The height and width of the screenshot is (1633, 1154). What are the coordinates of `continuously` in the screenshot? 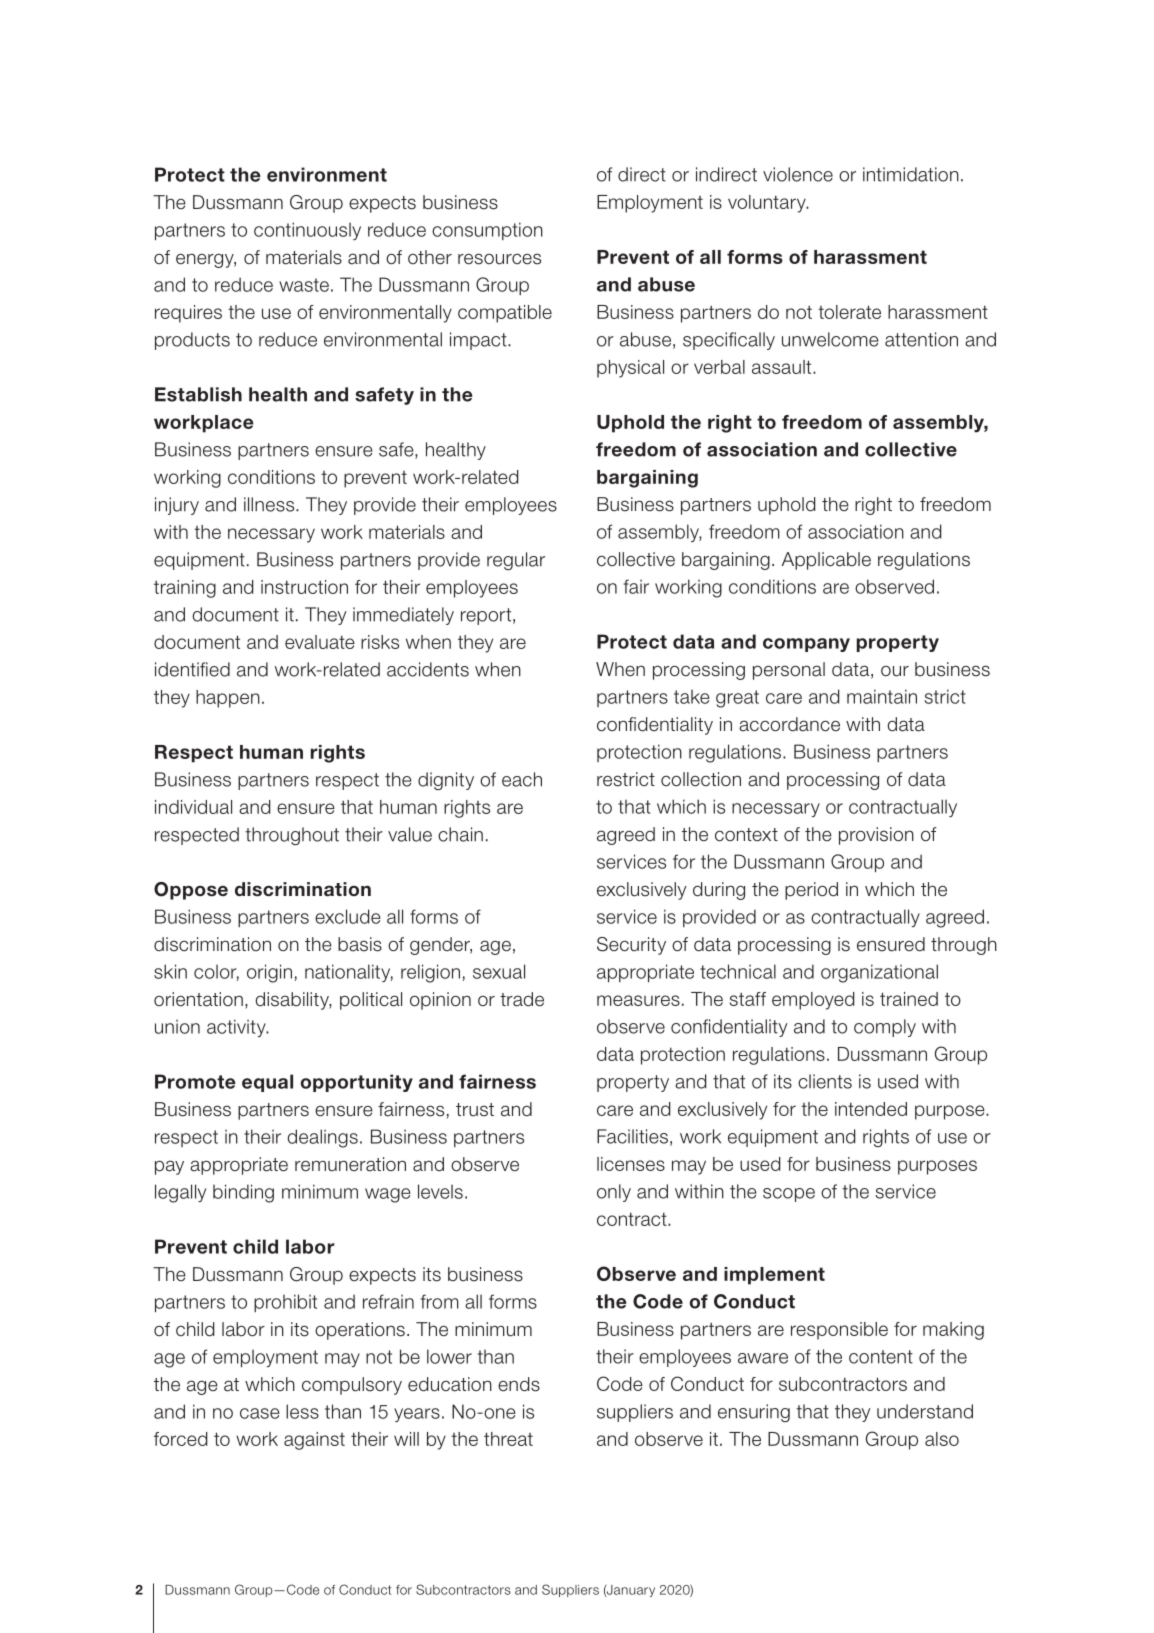 It's located at (307, 231).
